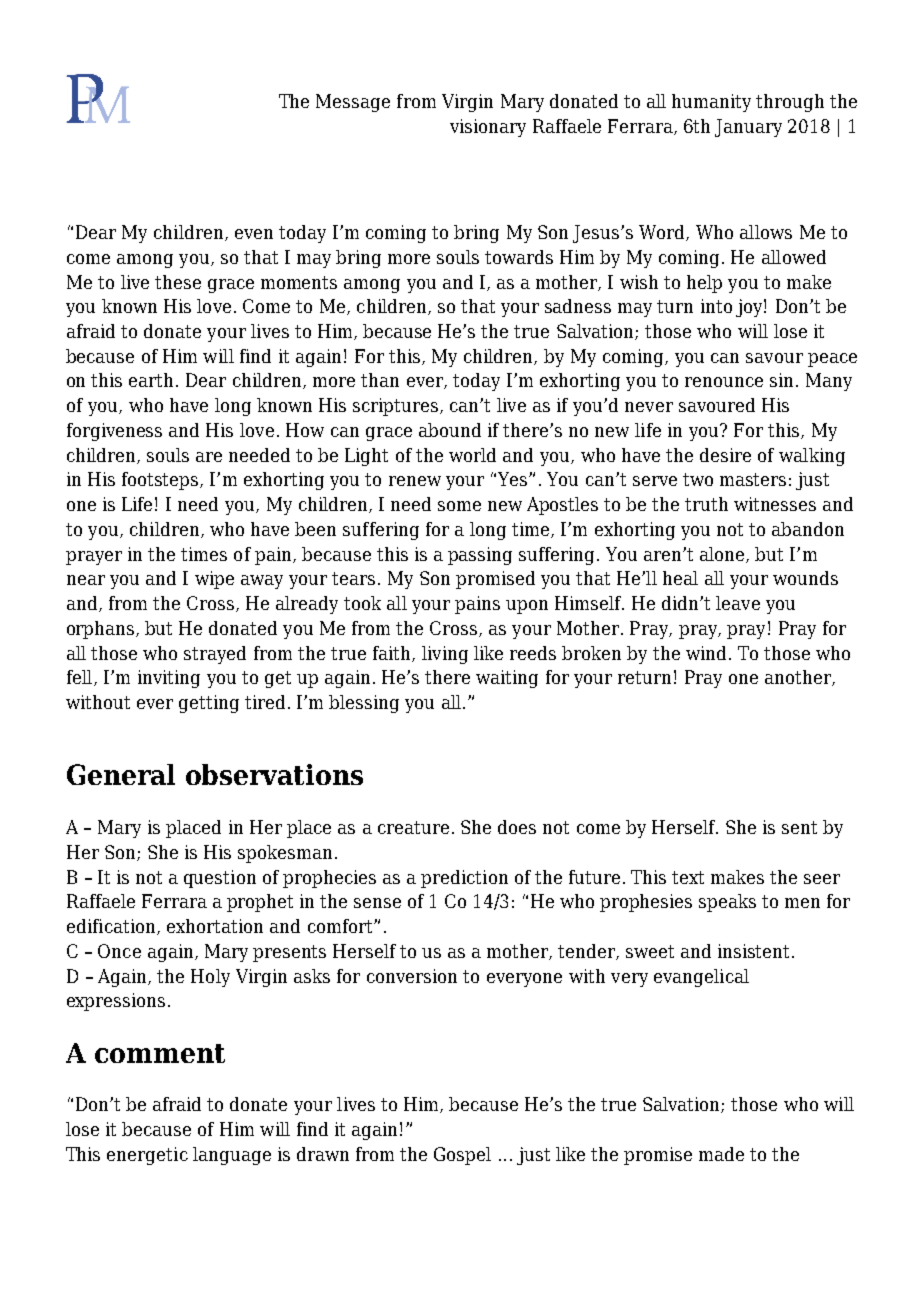  Describe the element at coordinates (725, 455) in the screenshot. I see `desire` at that location.
